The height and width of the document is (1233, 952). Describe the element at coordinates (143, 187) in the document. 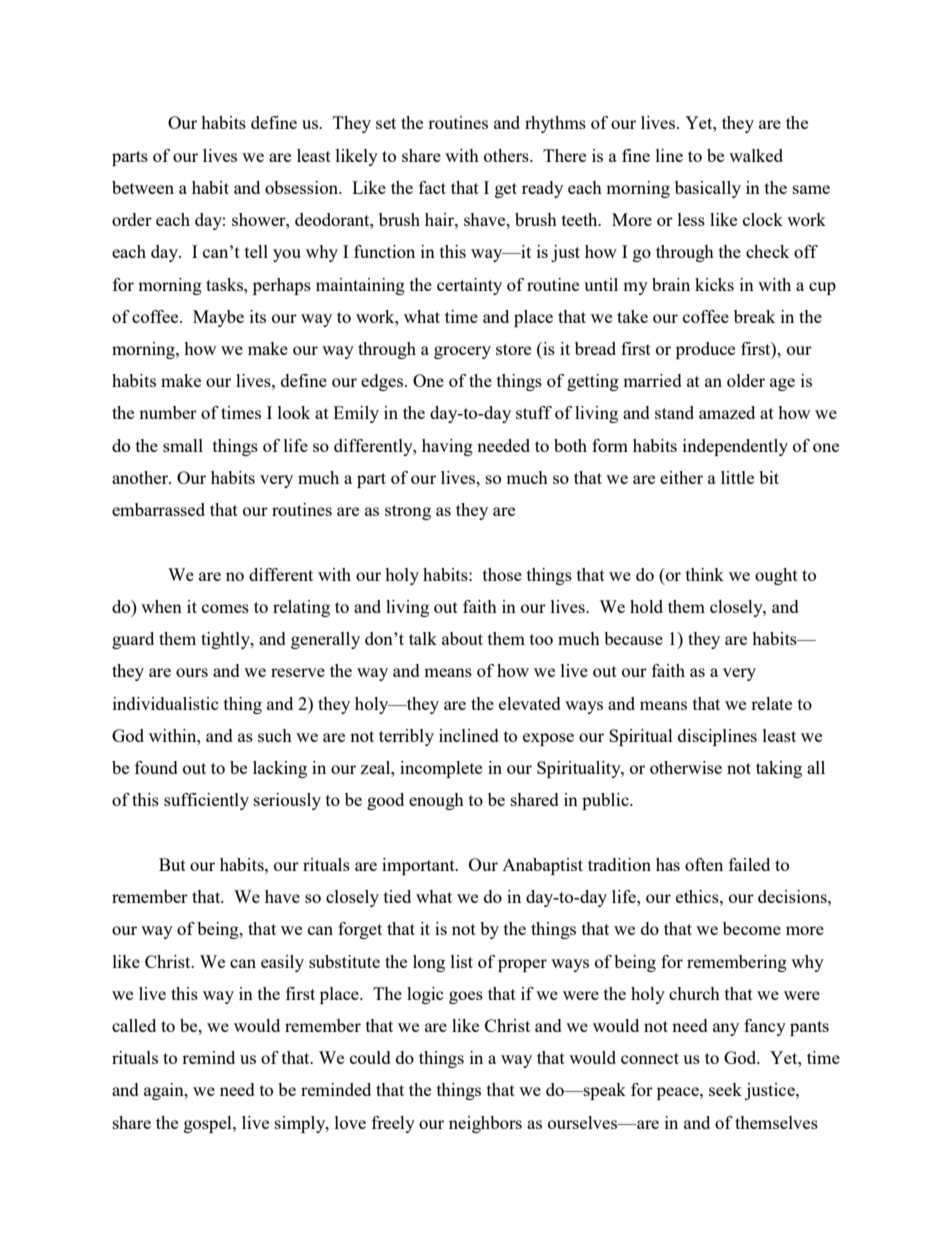

I see `between` at that location.
